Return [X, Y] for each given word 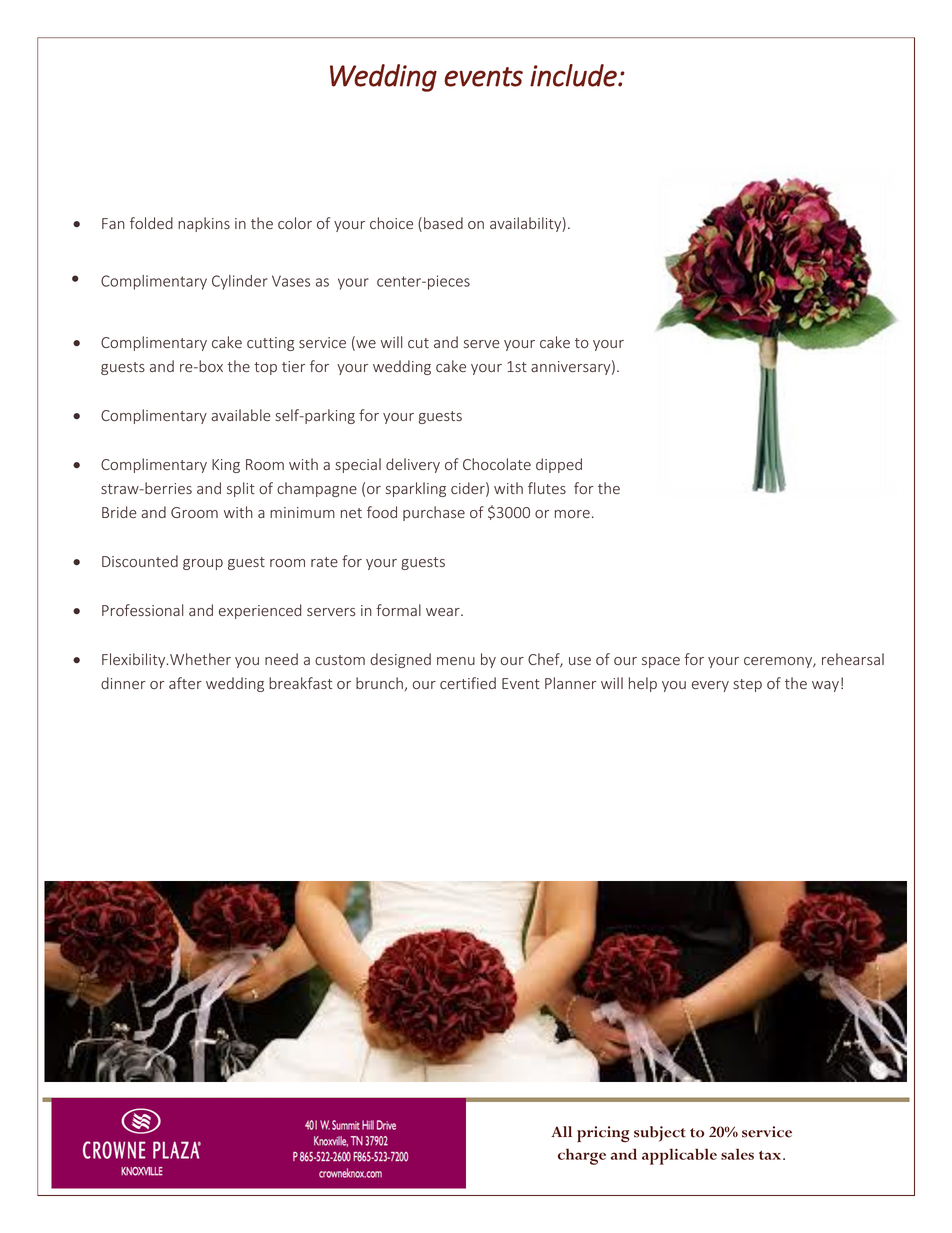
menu [456, 661]
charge [582, 1156]
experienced [260, 611]
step [747, 685]
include [574, 75]
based [443, 223]
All [562, 1131]
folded [151, 223]
